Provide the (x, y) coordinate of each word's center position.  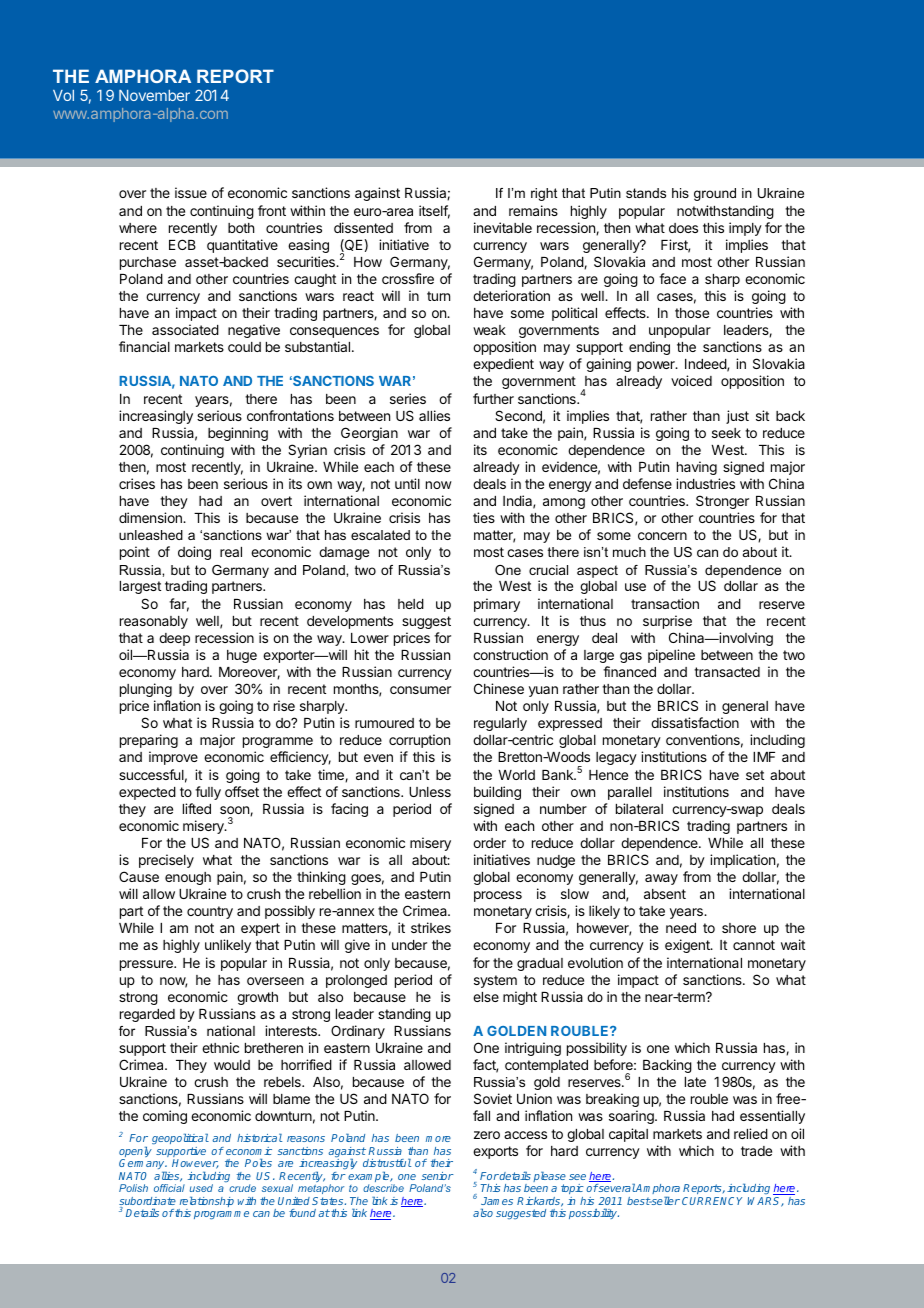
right (544, 194)
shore (739, 928)
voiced (691, 380)
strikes (431, 927)
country (210, 912)
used (201, 1188)
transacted (727, 672)
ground (715, 194)
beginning (238, 434)
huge (242, 656)
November (154, 95)
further (493, 398)
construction (510, 654)
